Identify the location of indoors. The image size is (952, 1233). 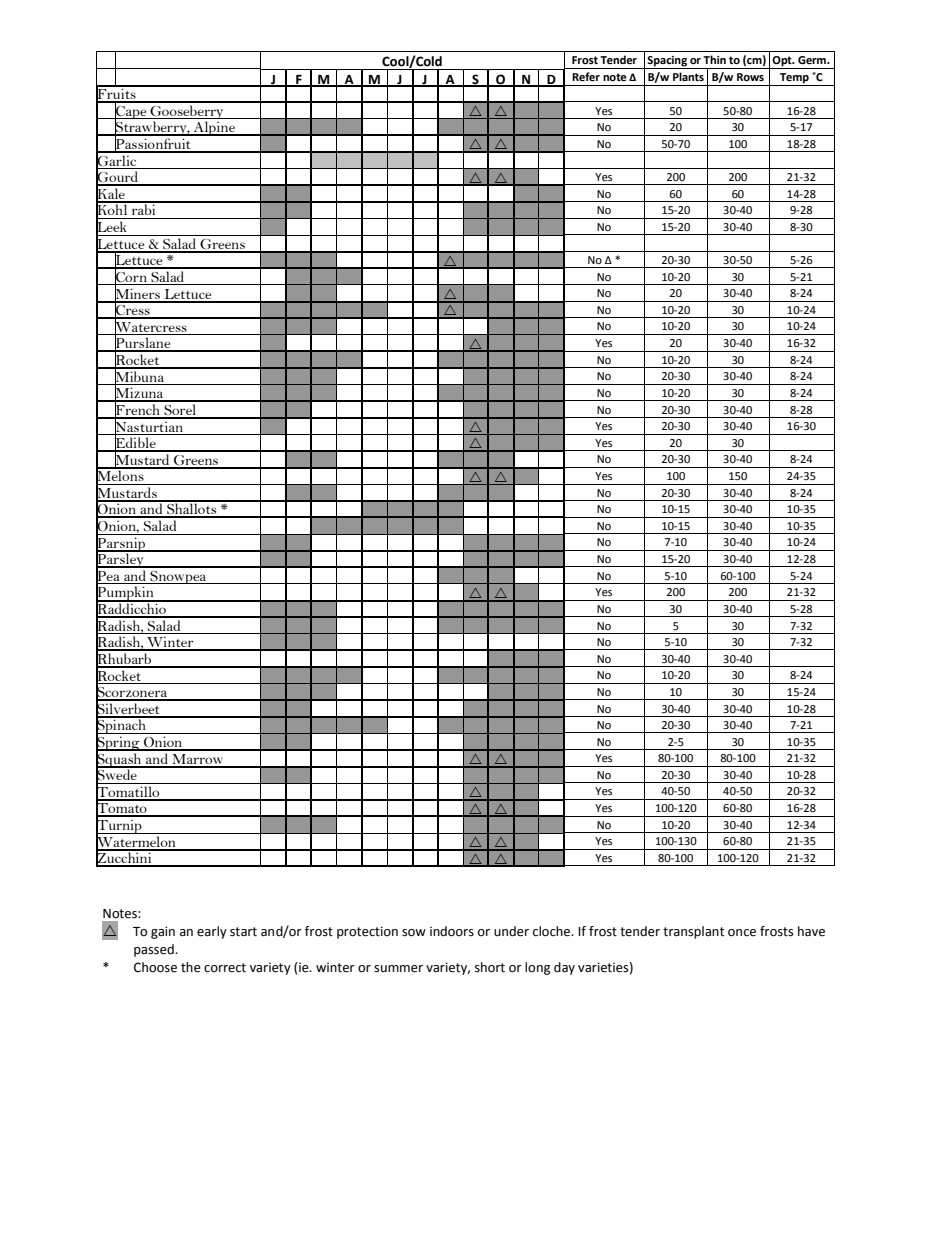
(452, 931).
